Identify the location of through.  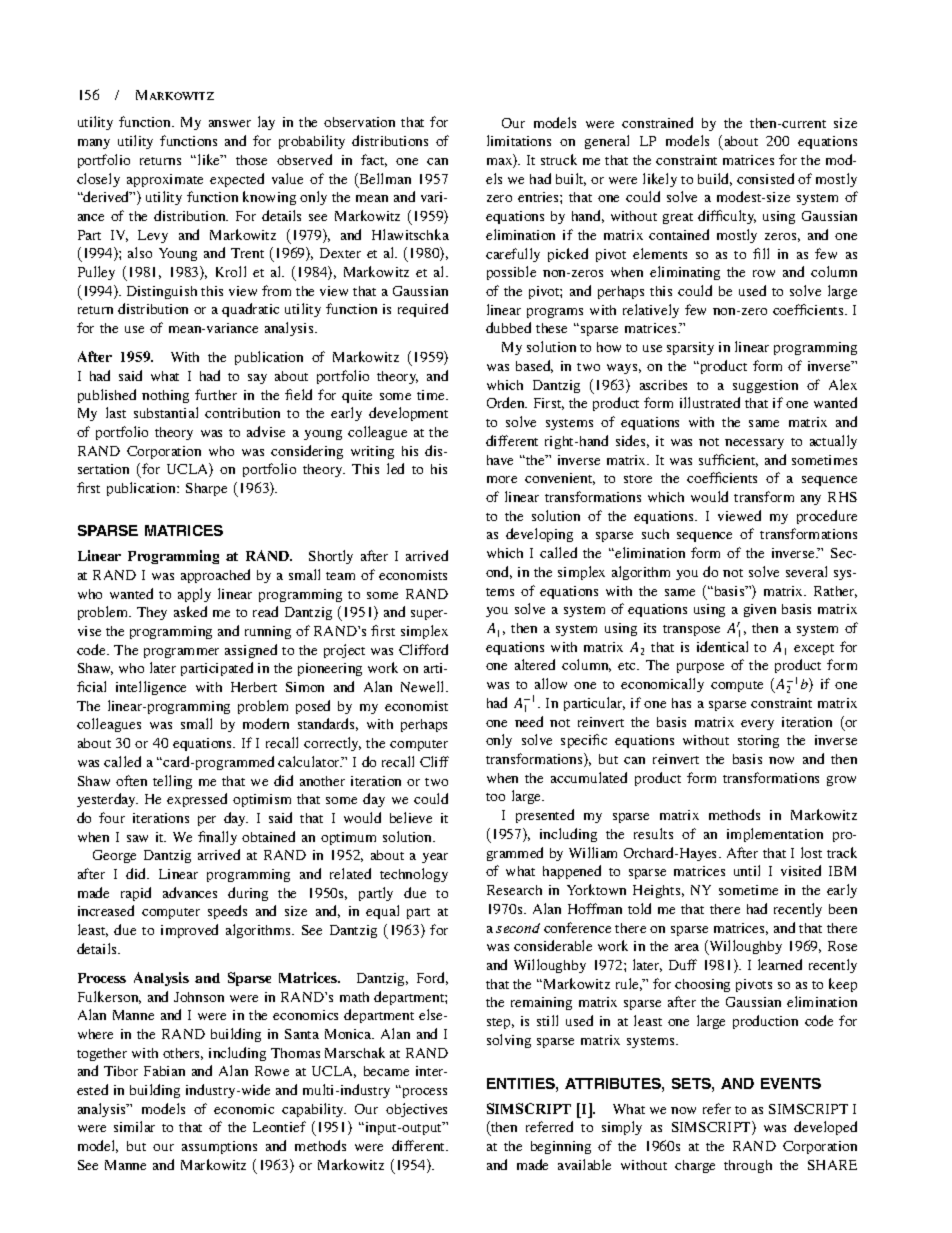
(748, 1166).
